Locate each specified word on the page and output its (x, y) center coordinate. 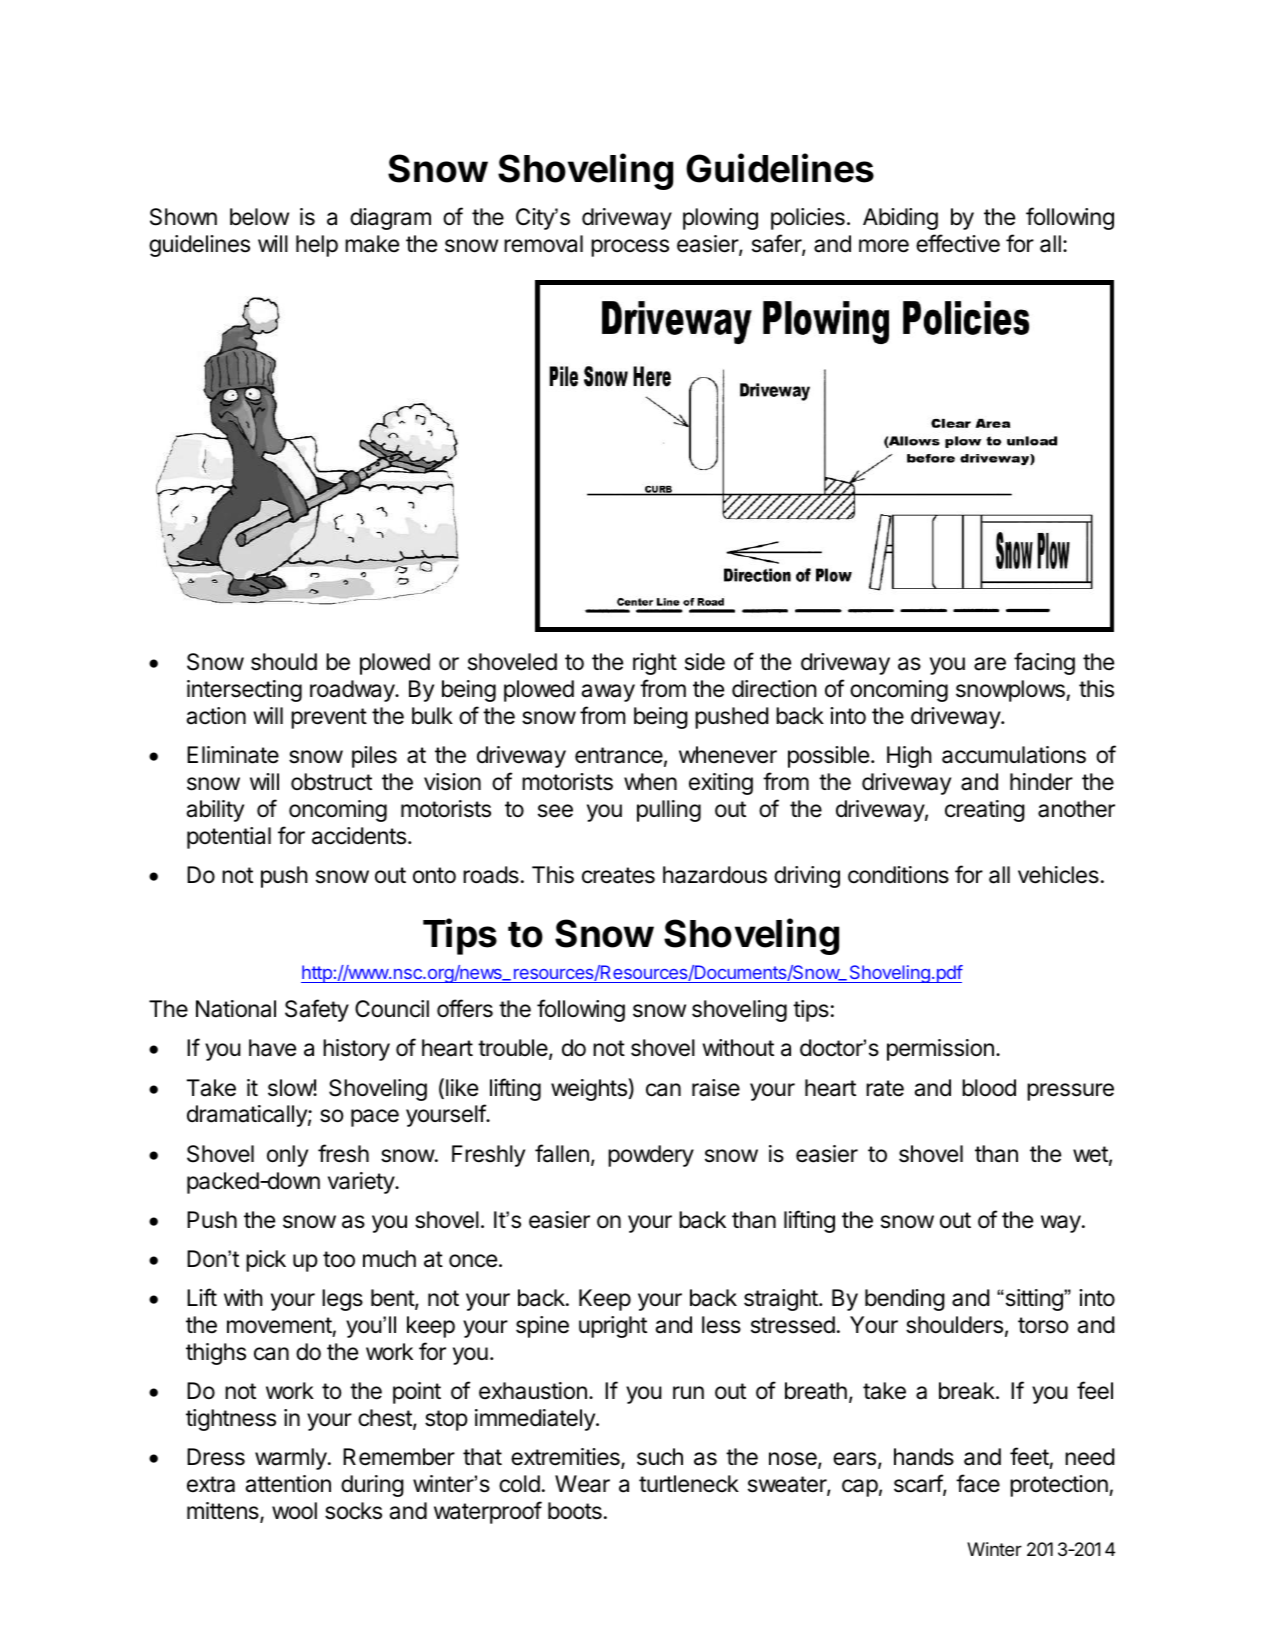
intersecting (244, 691)
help (317, 246)
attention (288, 1484)
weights (589, 1090)
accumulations (1014, 755)
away (608, 693)
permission (940, 1050)
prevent (329, 718)
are (990, 664)
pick (266, 1261)
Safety (317, 1010)
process (630, 248)
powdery (651, 1156)
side (705, 662)
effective (958, 243)
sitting (1034, 1300)
